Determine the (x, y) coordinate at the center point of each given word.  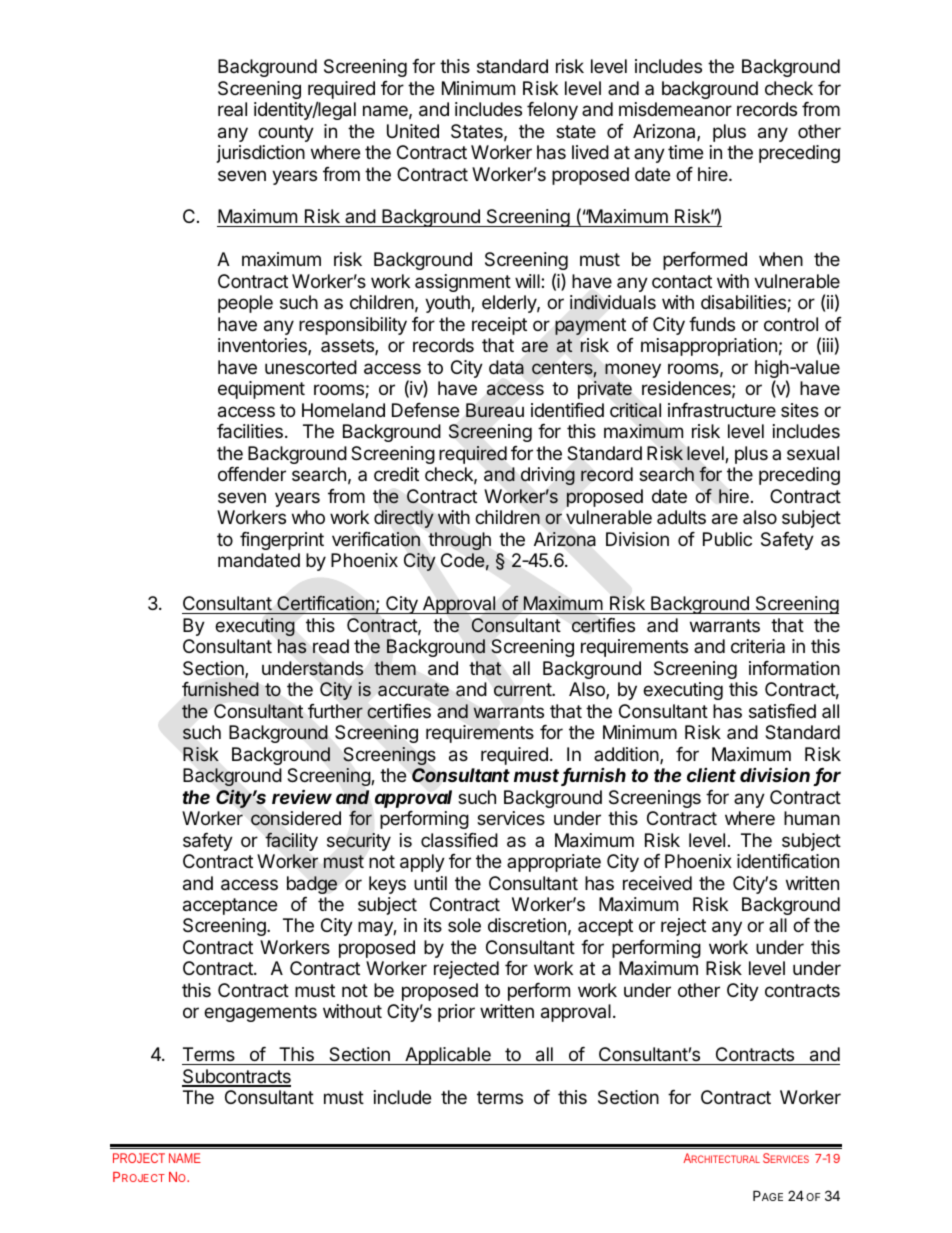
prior (456, 1013)
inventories (263, 346)
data (506, 367)
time (685, 152)
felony (552, 111)
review (302, 796)
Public (727, 539)
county (286, 133)
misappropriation (709, 347)
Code (463, 560)
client (711, 775)
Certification (325, 605)
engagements (260, 1013)
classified (459, 840)
